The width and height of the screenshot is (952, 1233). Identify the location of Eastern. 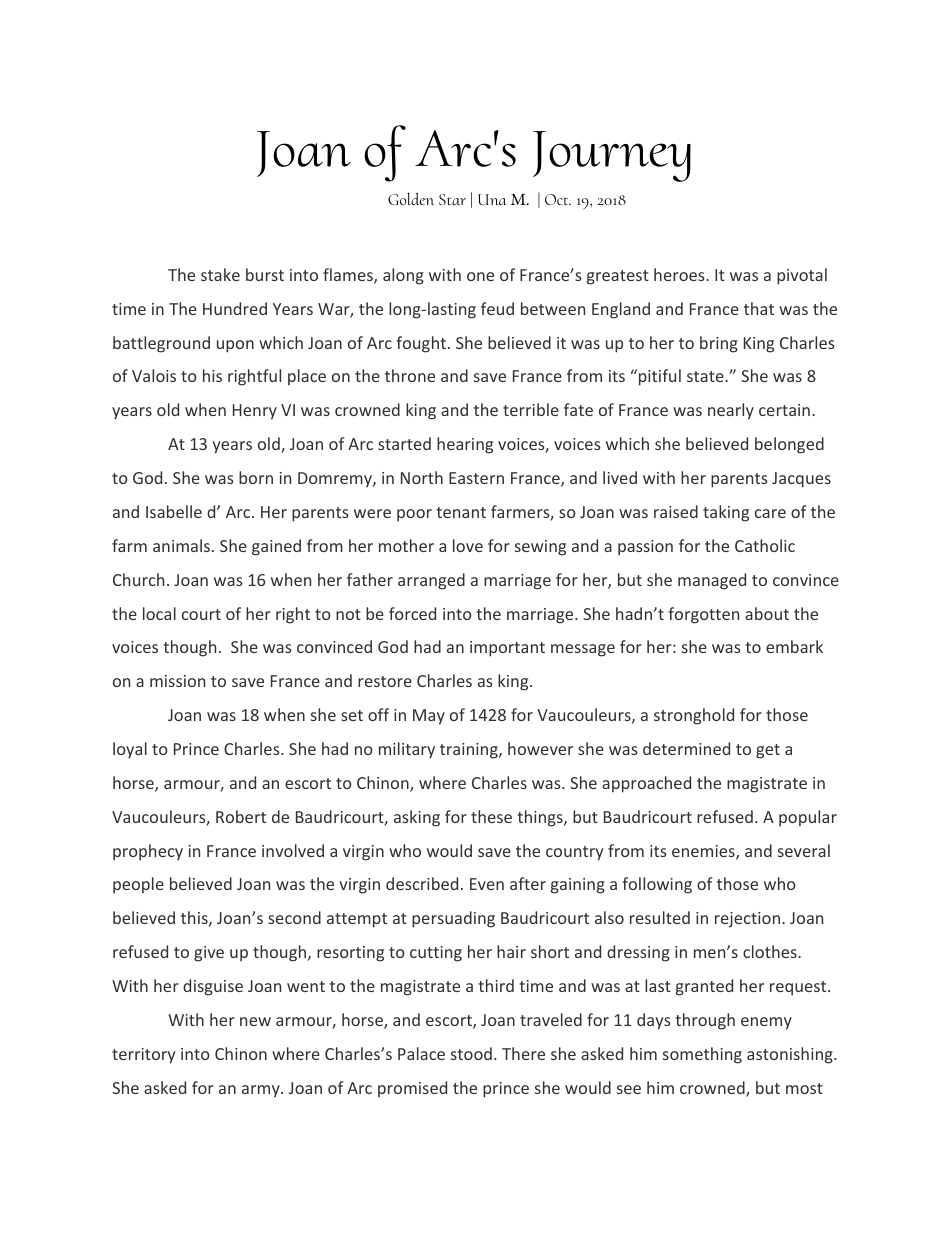
(476, 478).
